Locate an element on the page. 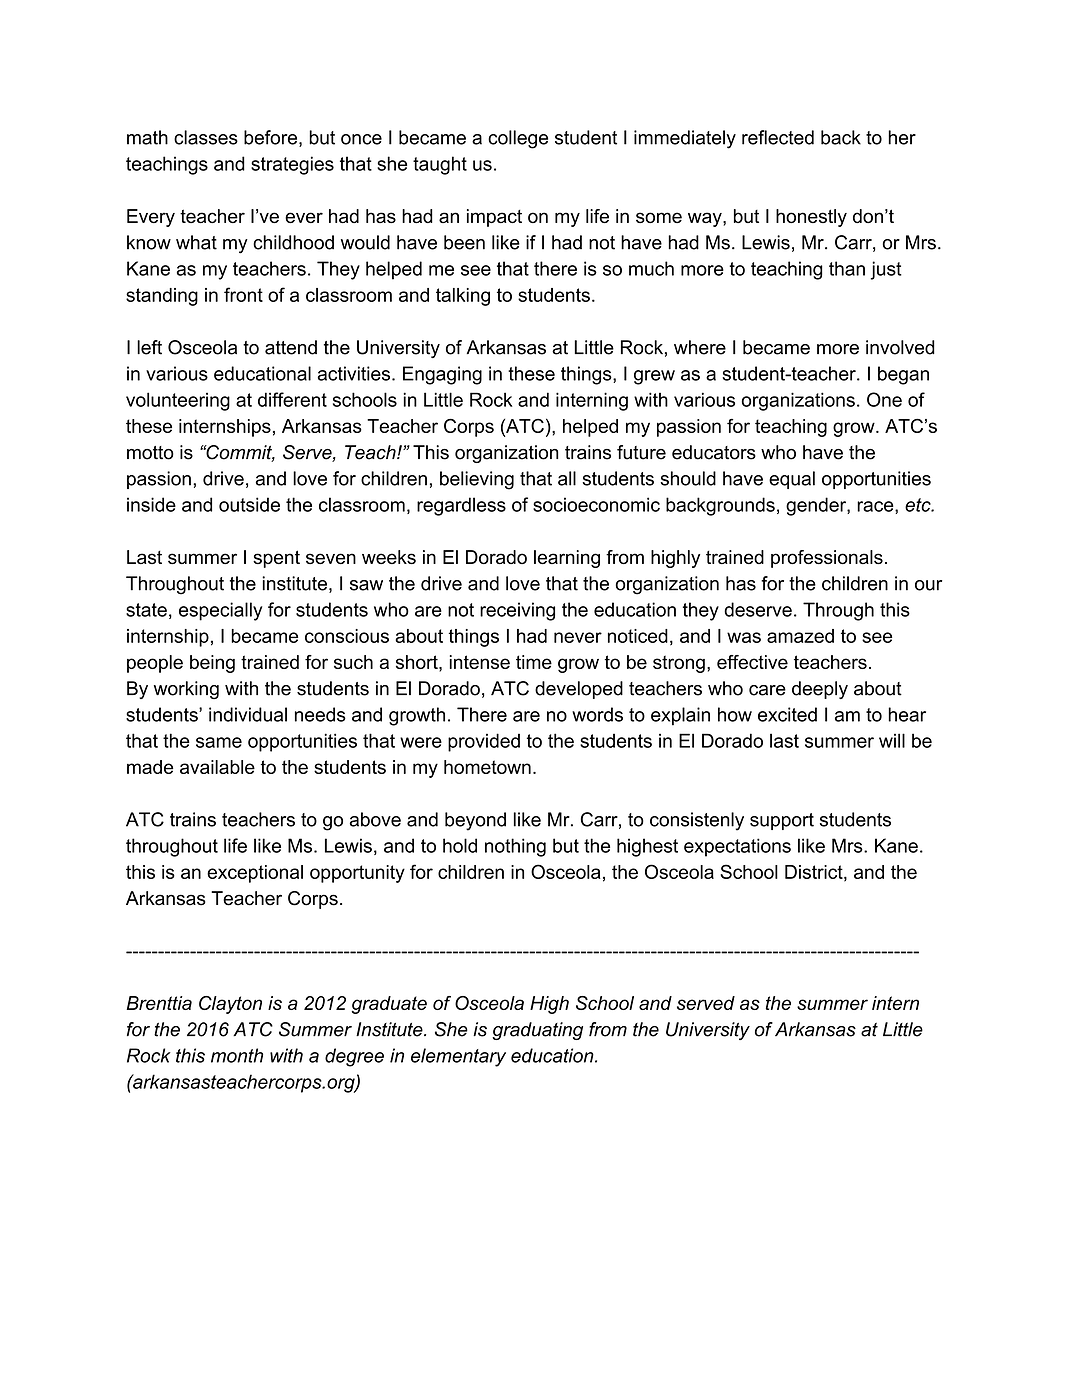  expectations is located at coordinates (737, 847).
